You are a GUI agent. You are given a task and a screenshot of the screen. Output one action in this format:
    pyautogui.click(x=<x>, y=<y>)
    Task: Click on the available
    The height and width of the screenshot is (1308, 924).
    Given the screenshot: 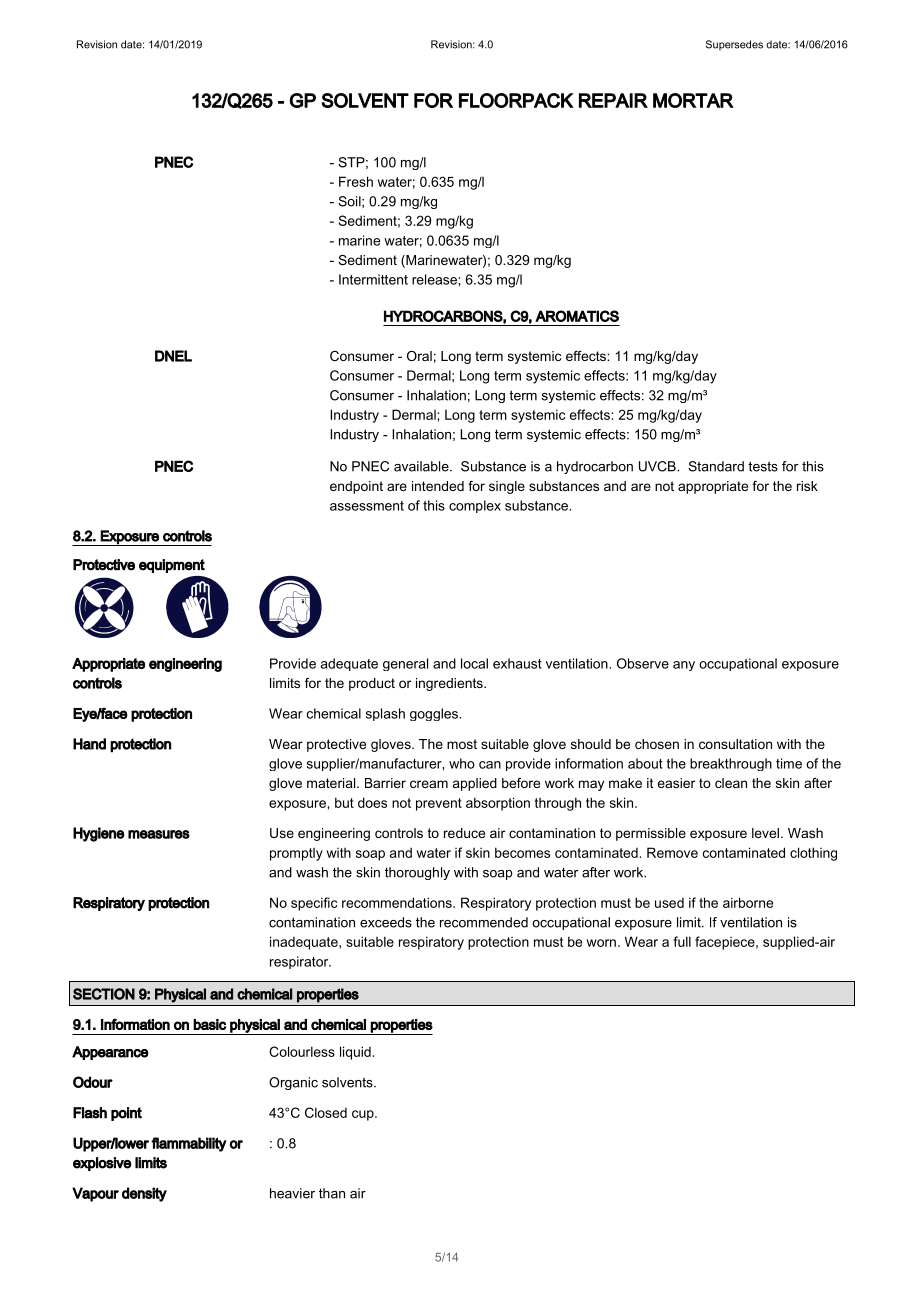 What is the action you would take?
    pyautogui.click(x=422, y=466)
